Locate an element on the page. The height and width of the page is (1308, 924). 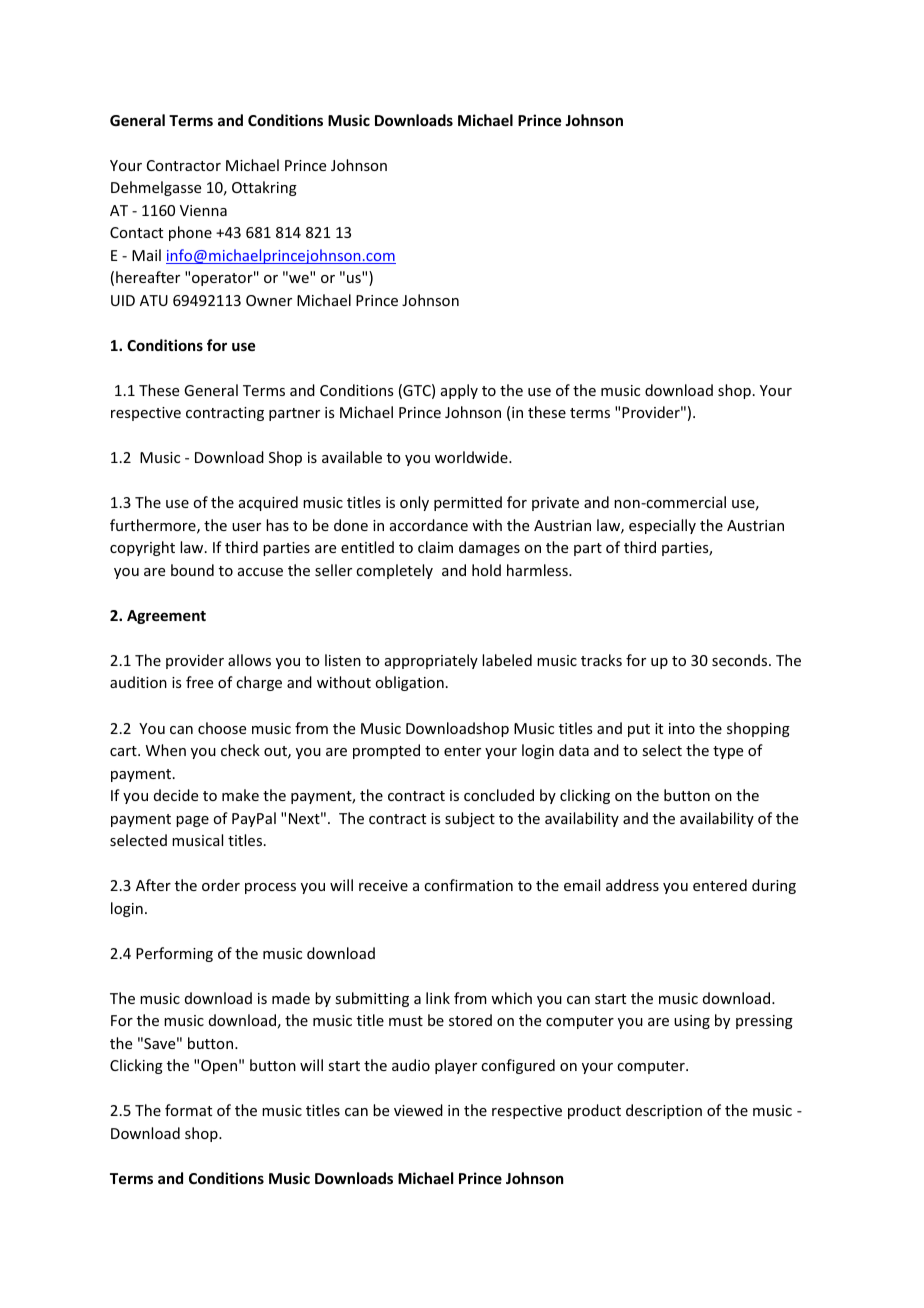
free is located at coordinates (199, 682).
